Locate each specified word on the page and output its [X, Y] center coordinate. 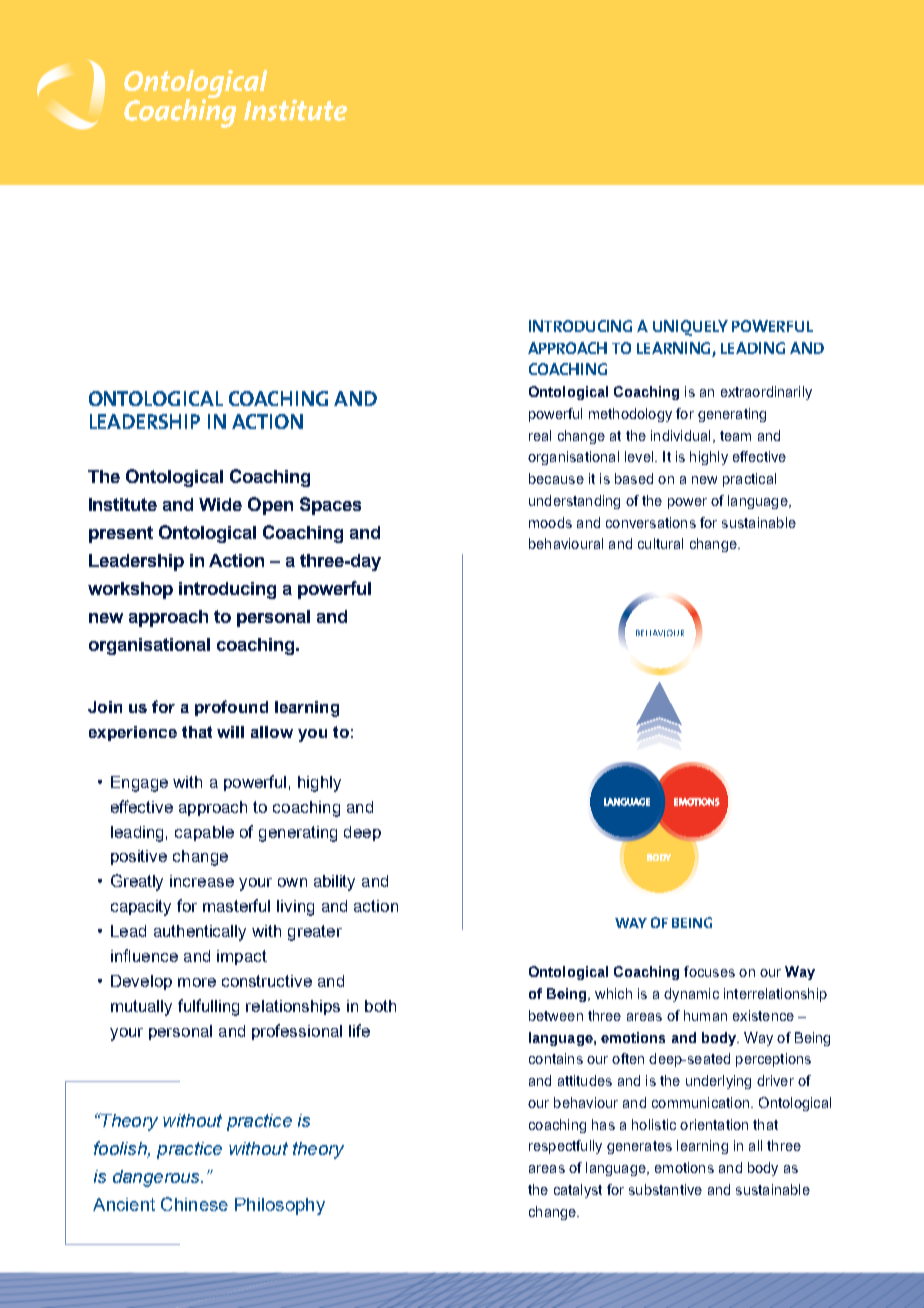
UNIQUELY [690, 328]
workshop [130, 590]
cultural [660, 543]
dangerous [157, 1178]
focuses [709, 971]
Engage [139, 784]
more [197, 982]
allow [272, 732]
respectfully [565, 1147]
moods [550, 522]
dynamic [691, 995]
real [540, 435]
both [380, 1006]
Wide [220, 504]
